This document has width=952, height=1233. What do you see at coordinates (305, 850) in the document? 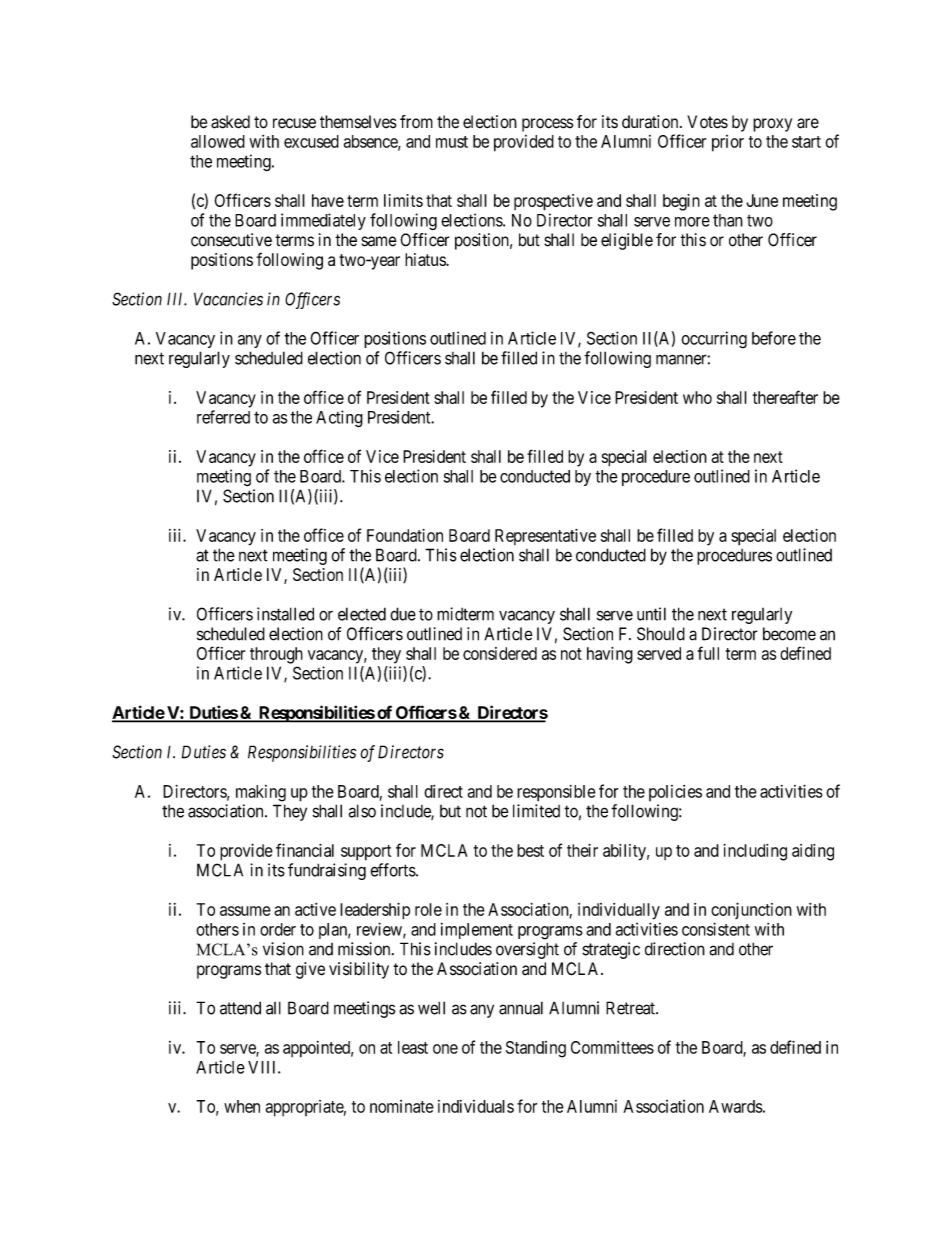
I see `financial` at bounding box center [305, 850].
